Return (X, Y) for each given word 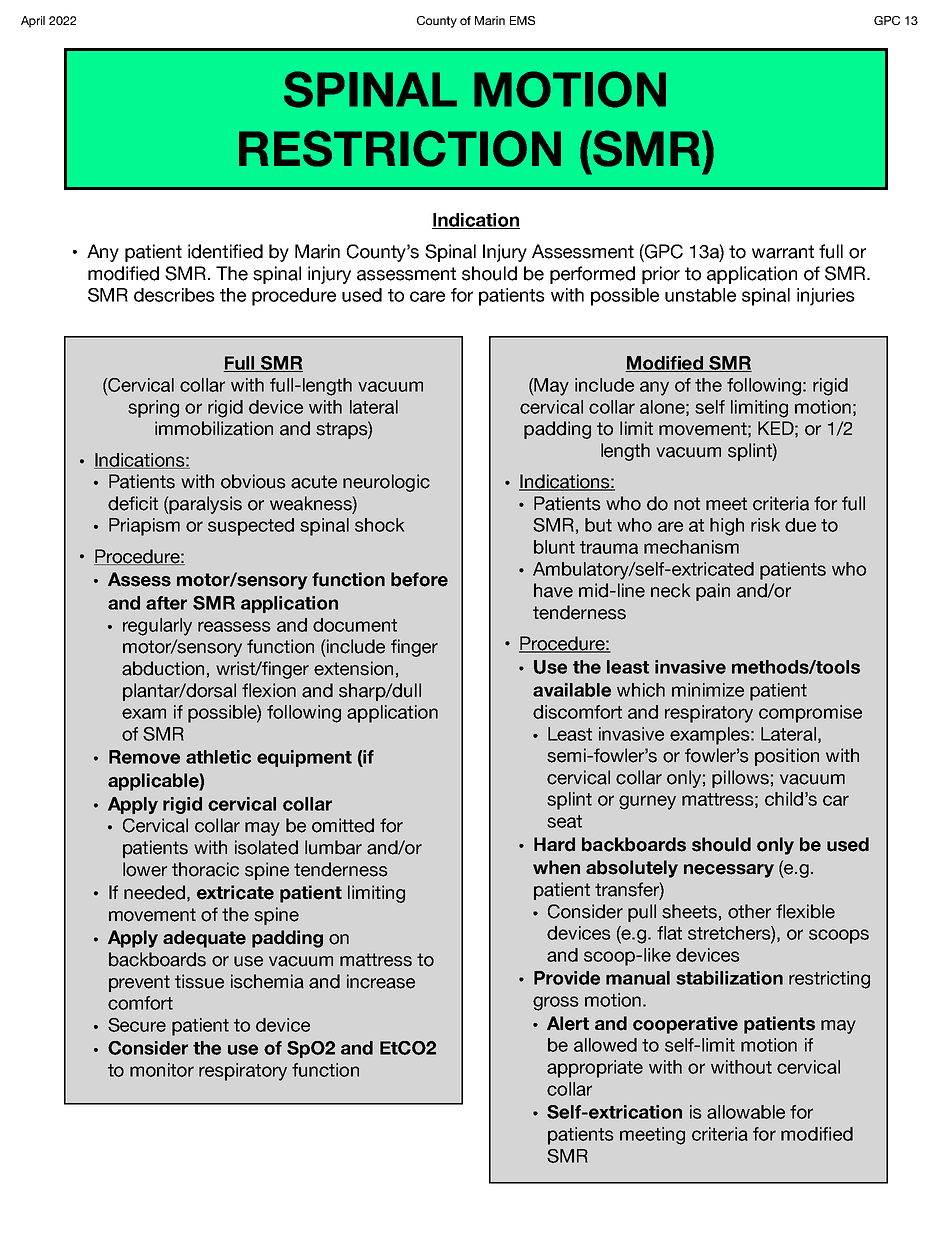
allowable (746, 1112)
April (33, 22)
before (419, 579)
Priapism (144, 527)
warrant (783, 252)
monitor (162, 1070)
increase (381, 981)
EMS (522, 20)
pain (713, 592)
